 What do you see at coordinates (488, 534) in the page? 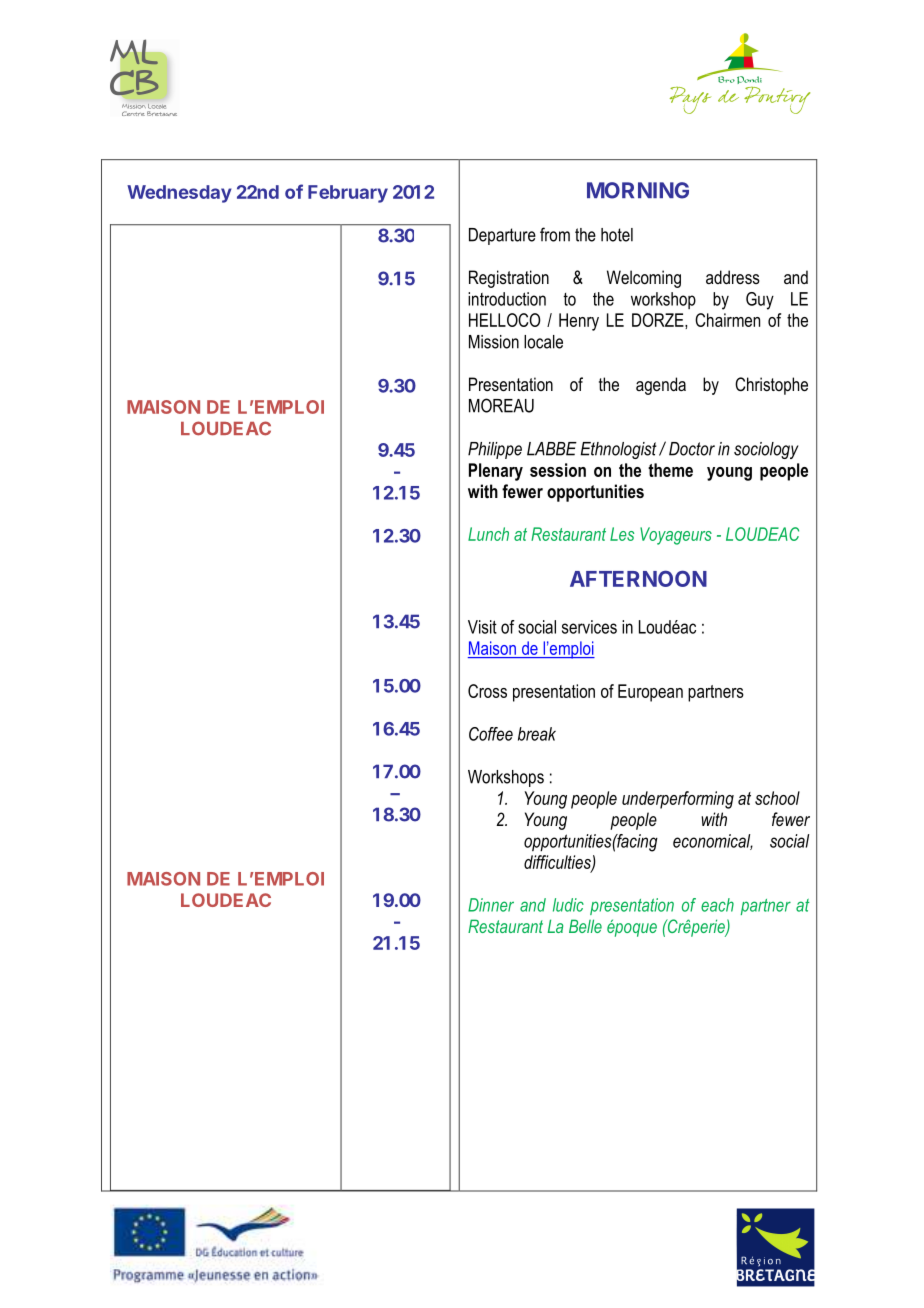
I see `Lunch` at bounding box center [488, 534].
